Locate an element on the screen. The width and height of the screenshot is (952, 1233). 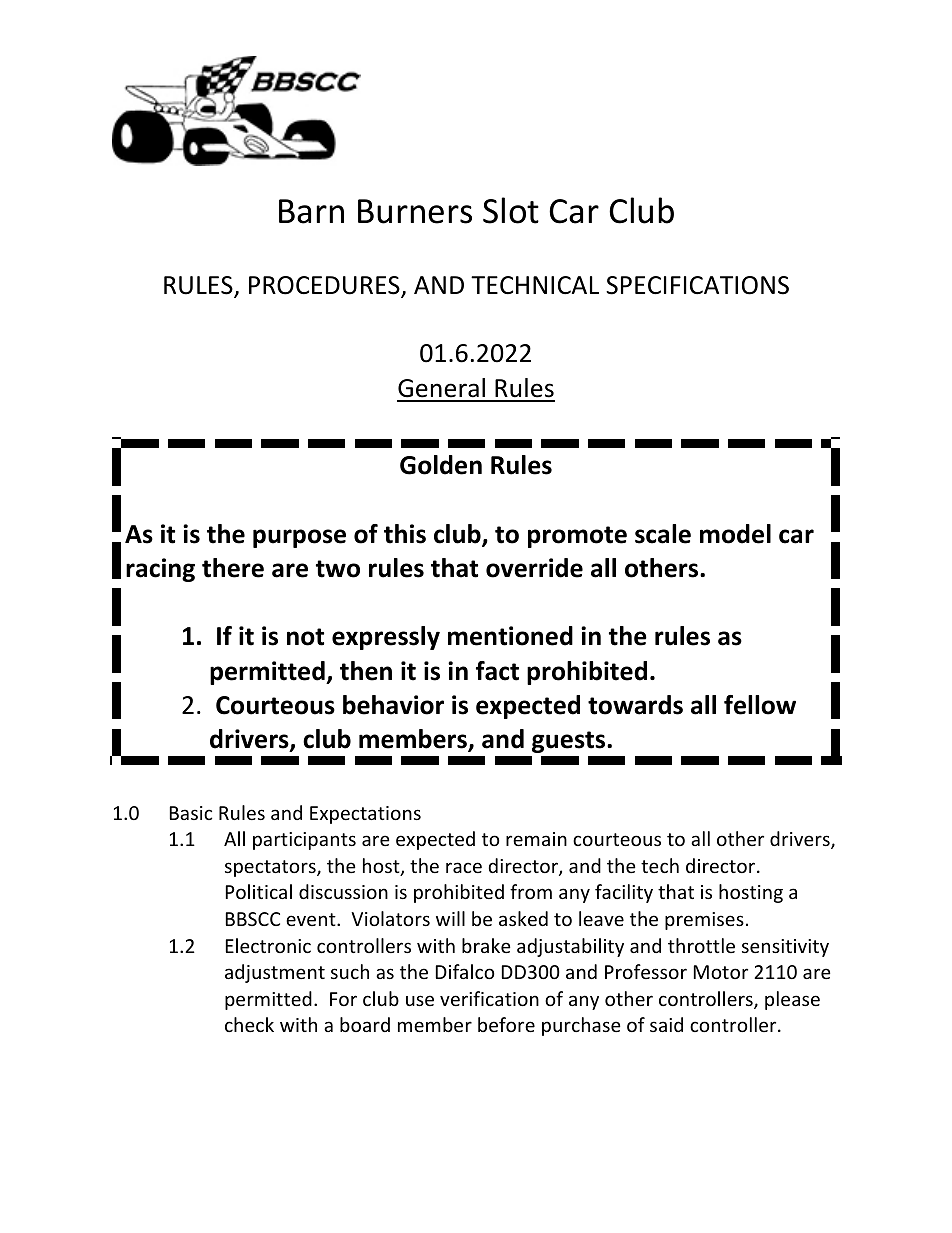
spectators is located at coordinates (271, 868).
